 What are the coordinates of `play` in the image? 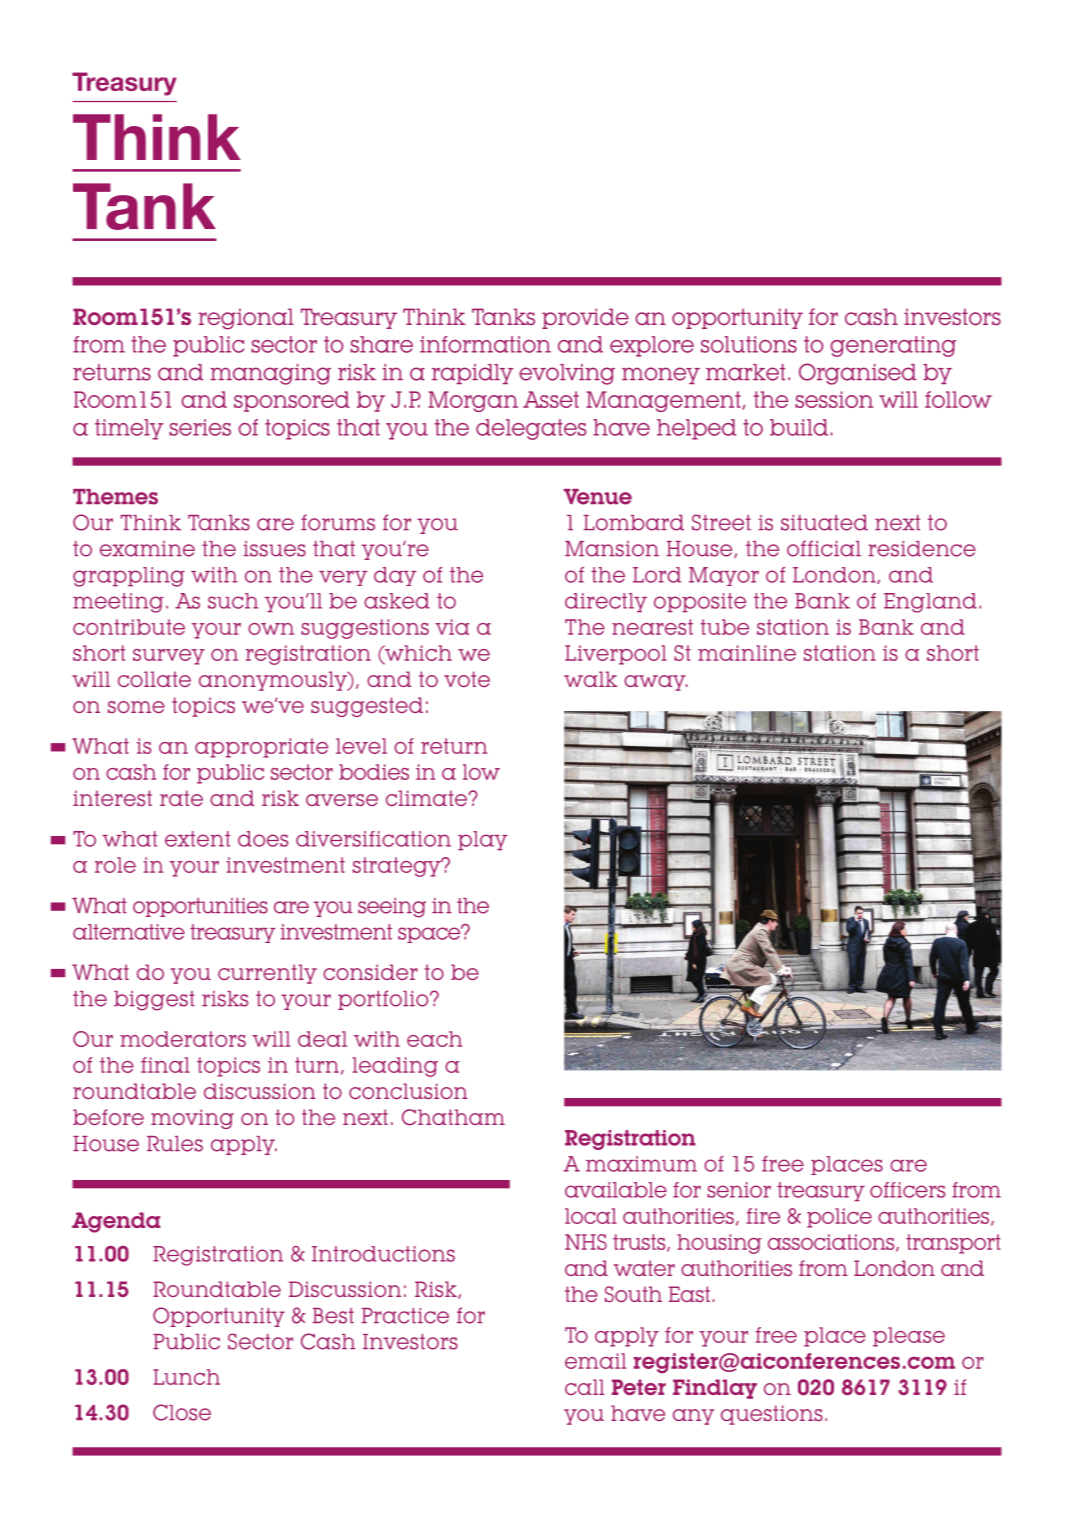 It's located at (483, 840).
